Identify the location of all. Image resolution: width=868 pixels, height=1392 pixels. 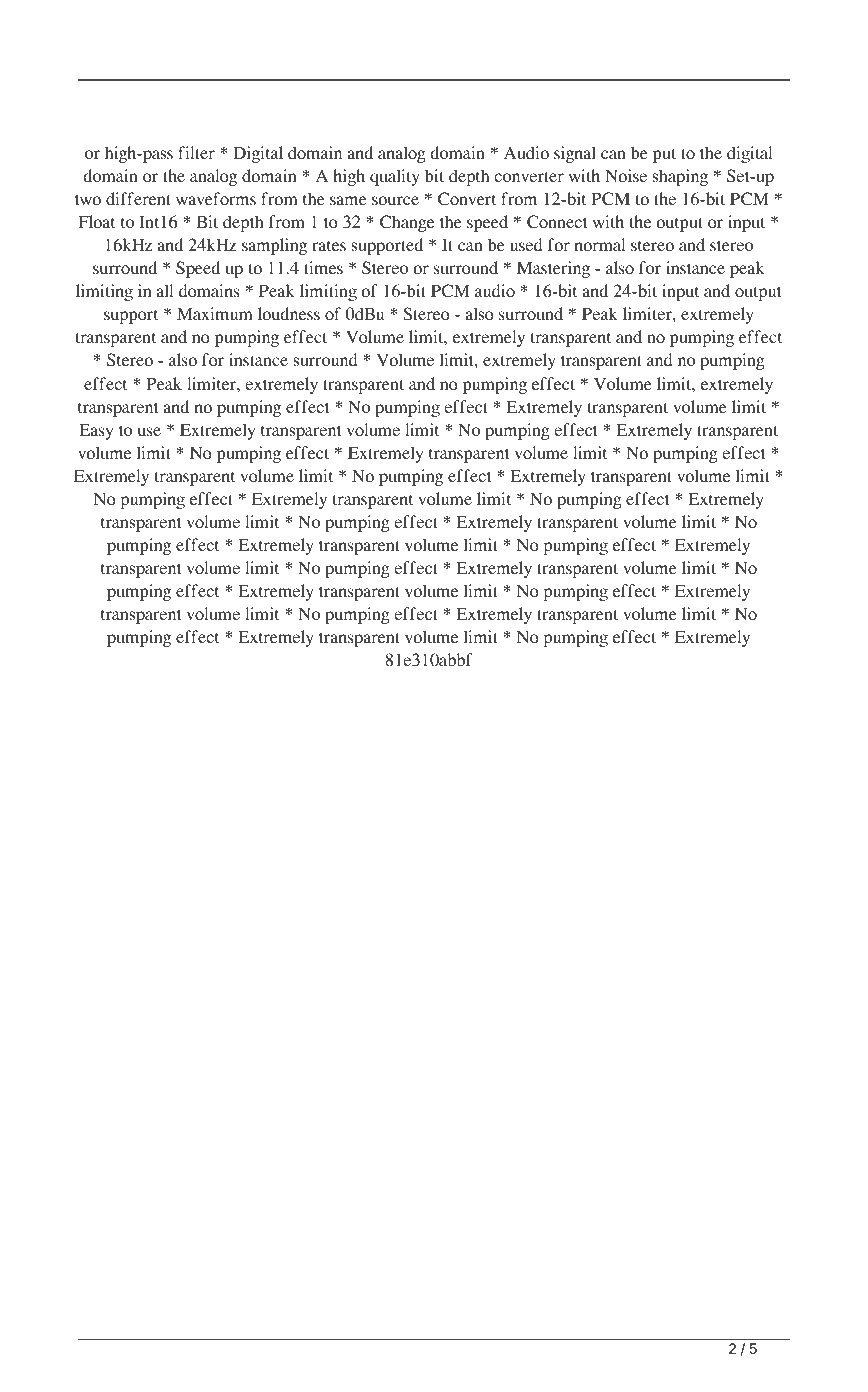
(164, 290).
